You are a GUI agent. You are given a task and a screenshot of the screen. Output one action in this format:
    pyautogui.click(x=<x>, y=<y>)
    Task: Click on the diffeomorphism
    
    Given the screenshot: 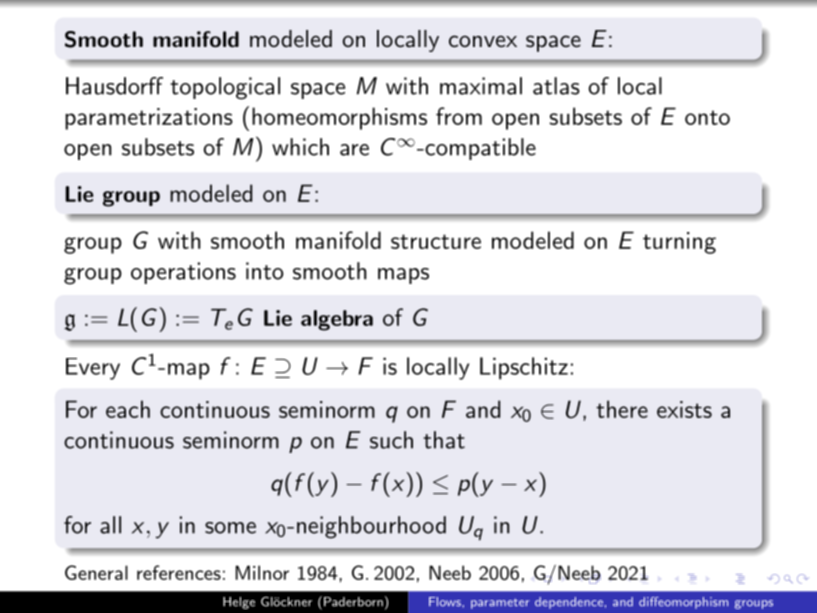 What is the action you would take?
    pyautogui.click(x=683, y=603)
